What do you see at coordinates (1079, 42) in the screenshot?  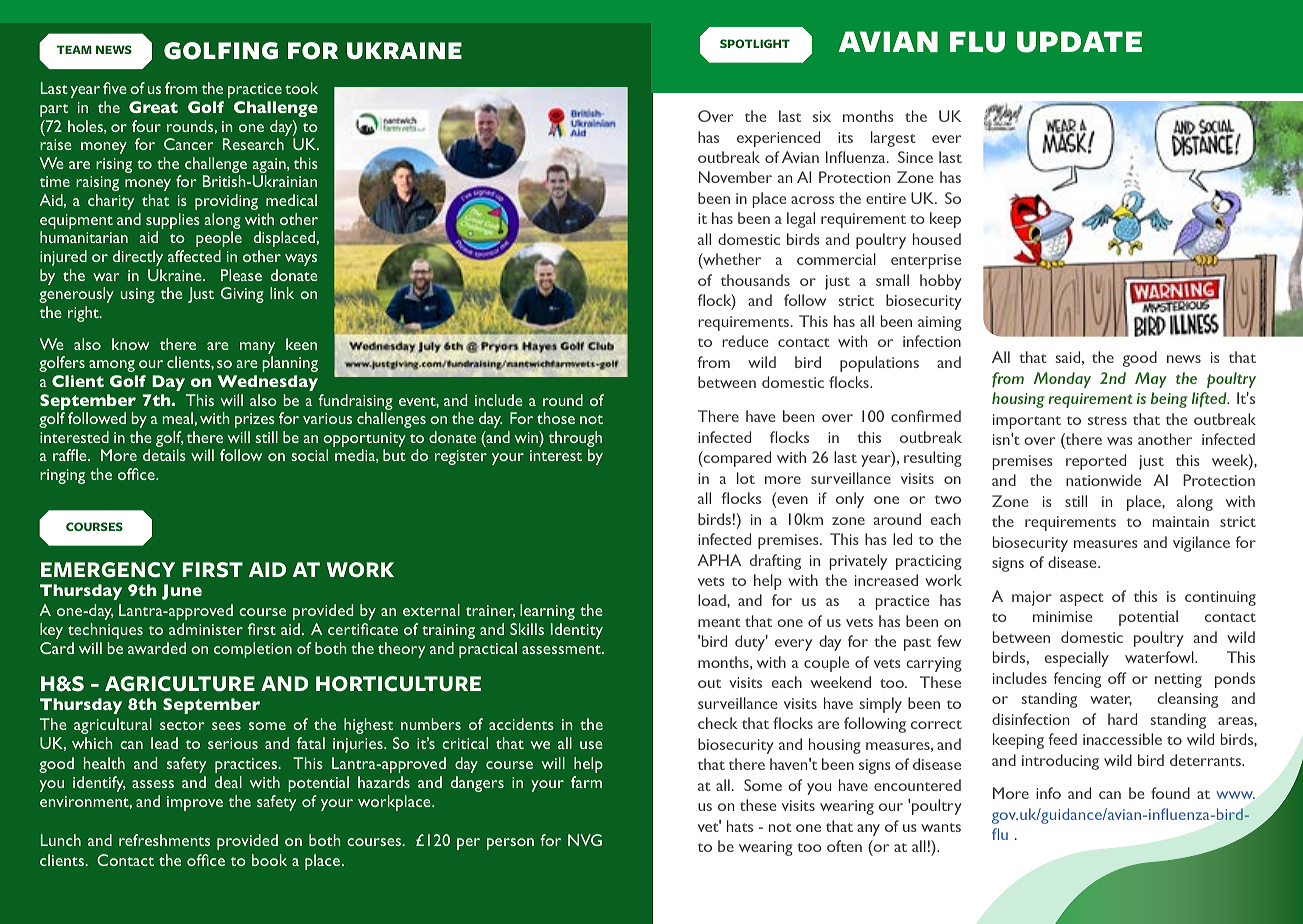 I see `UPDATE` at bounding box center [1079, 42].
